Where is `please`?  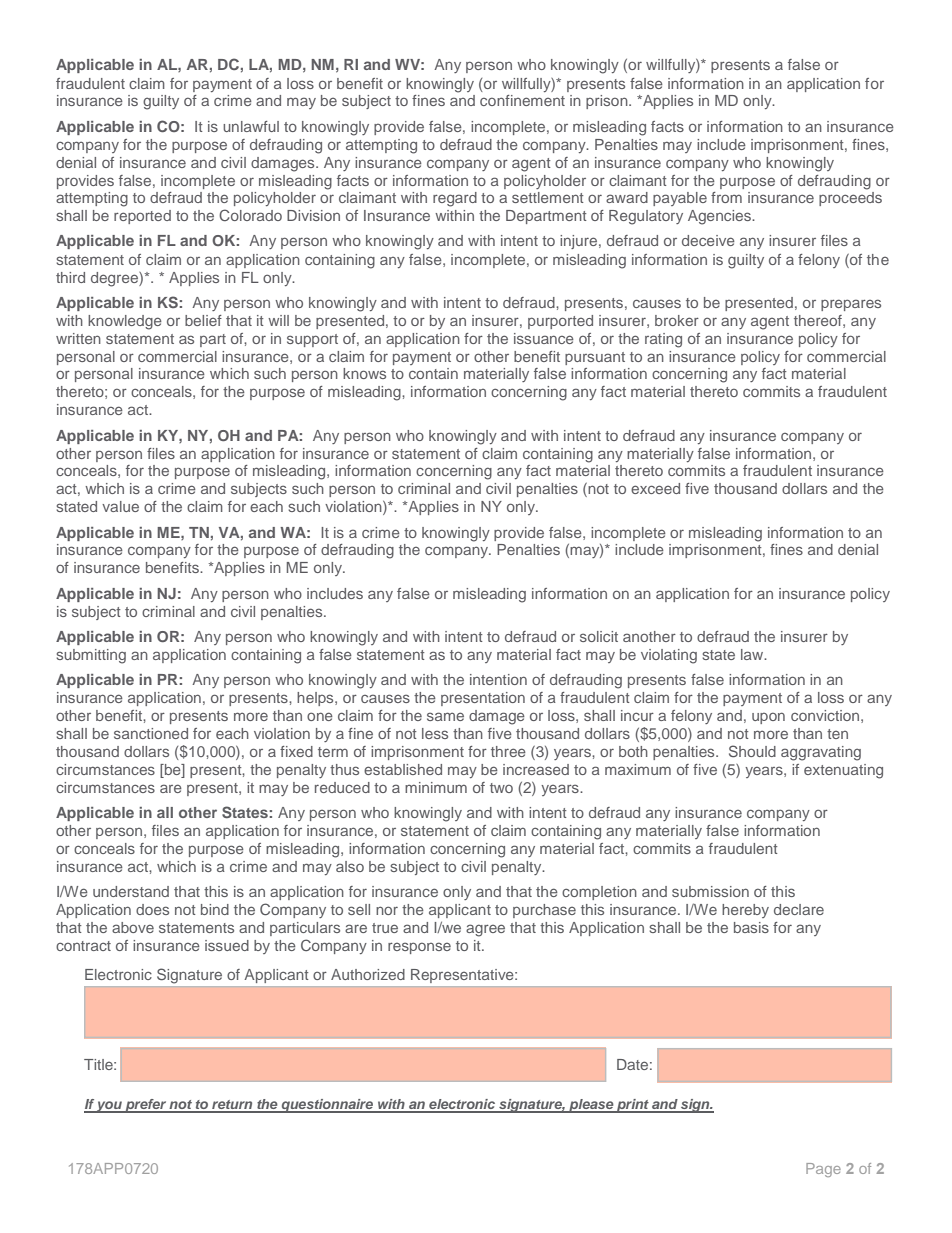
please is located at coordinates (591, 1106).
